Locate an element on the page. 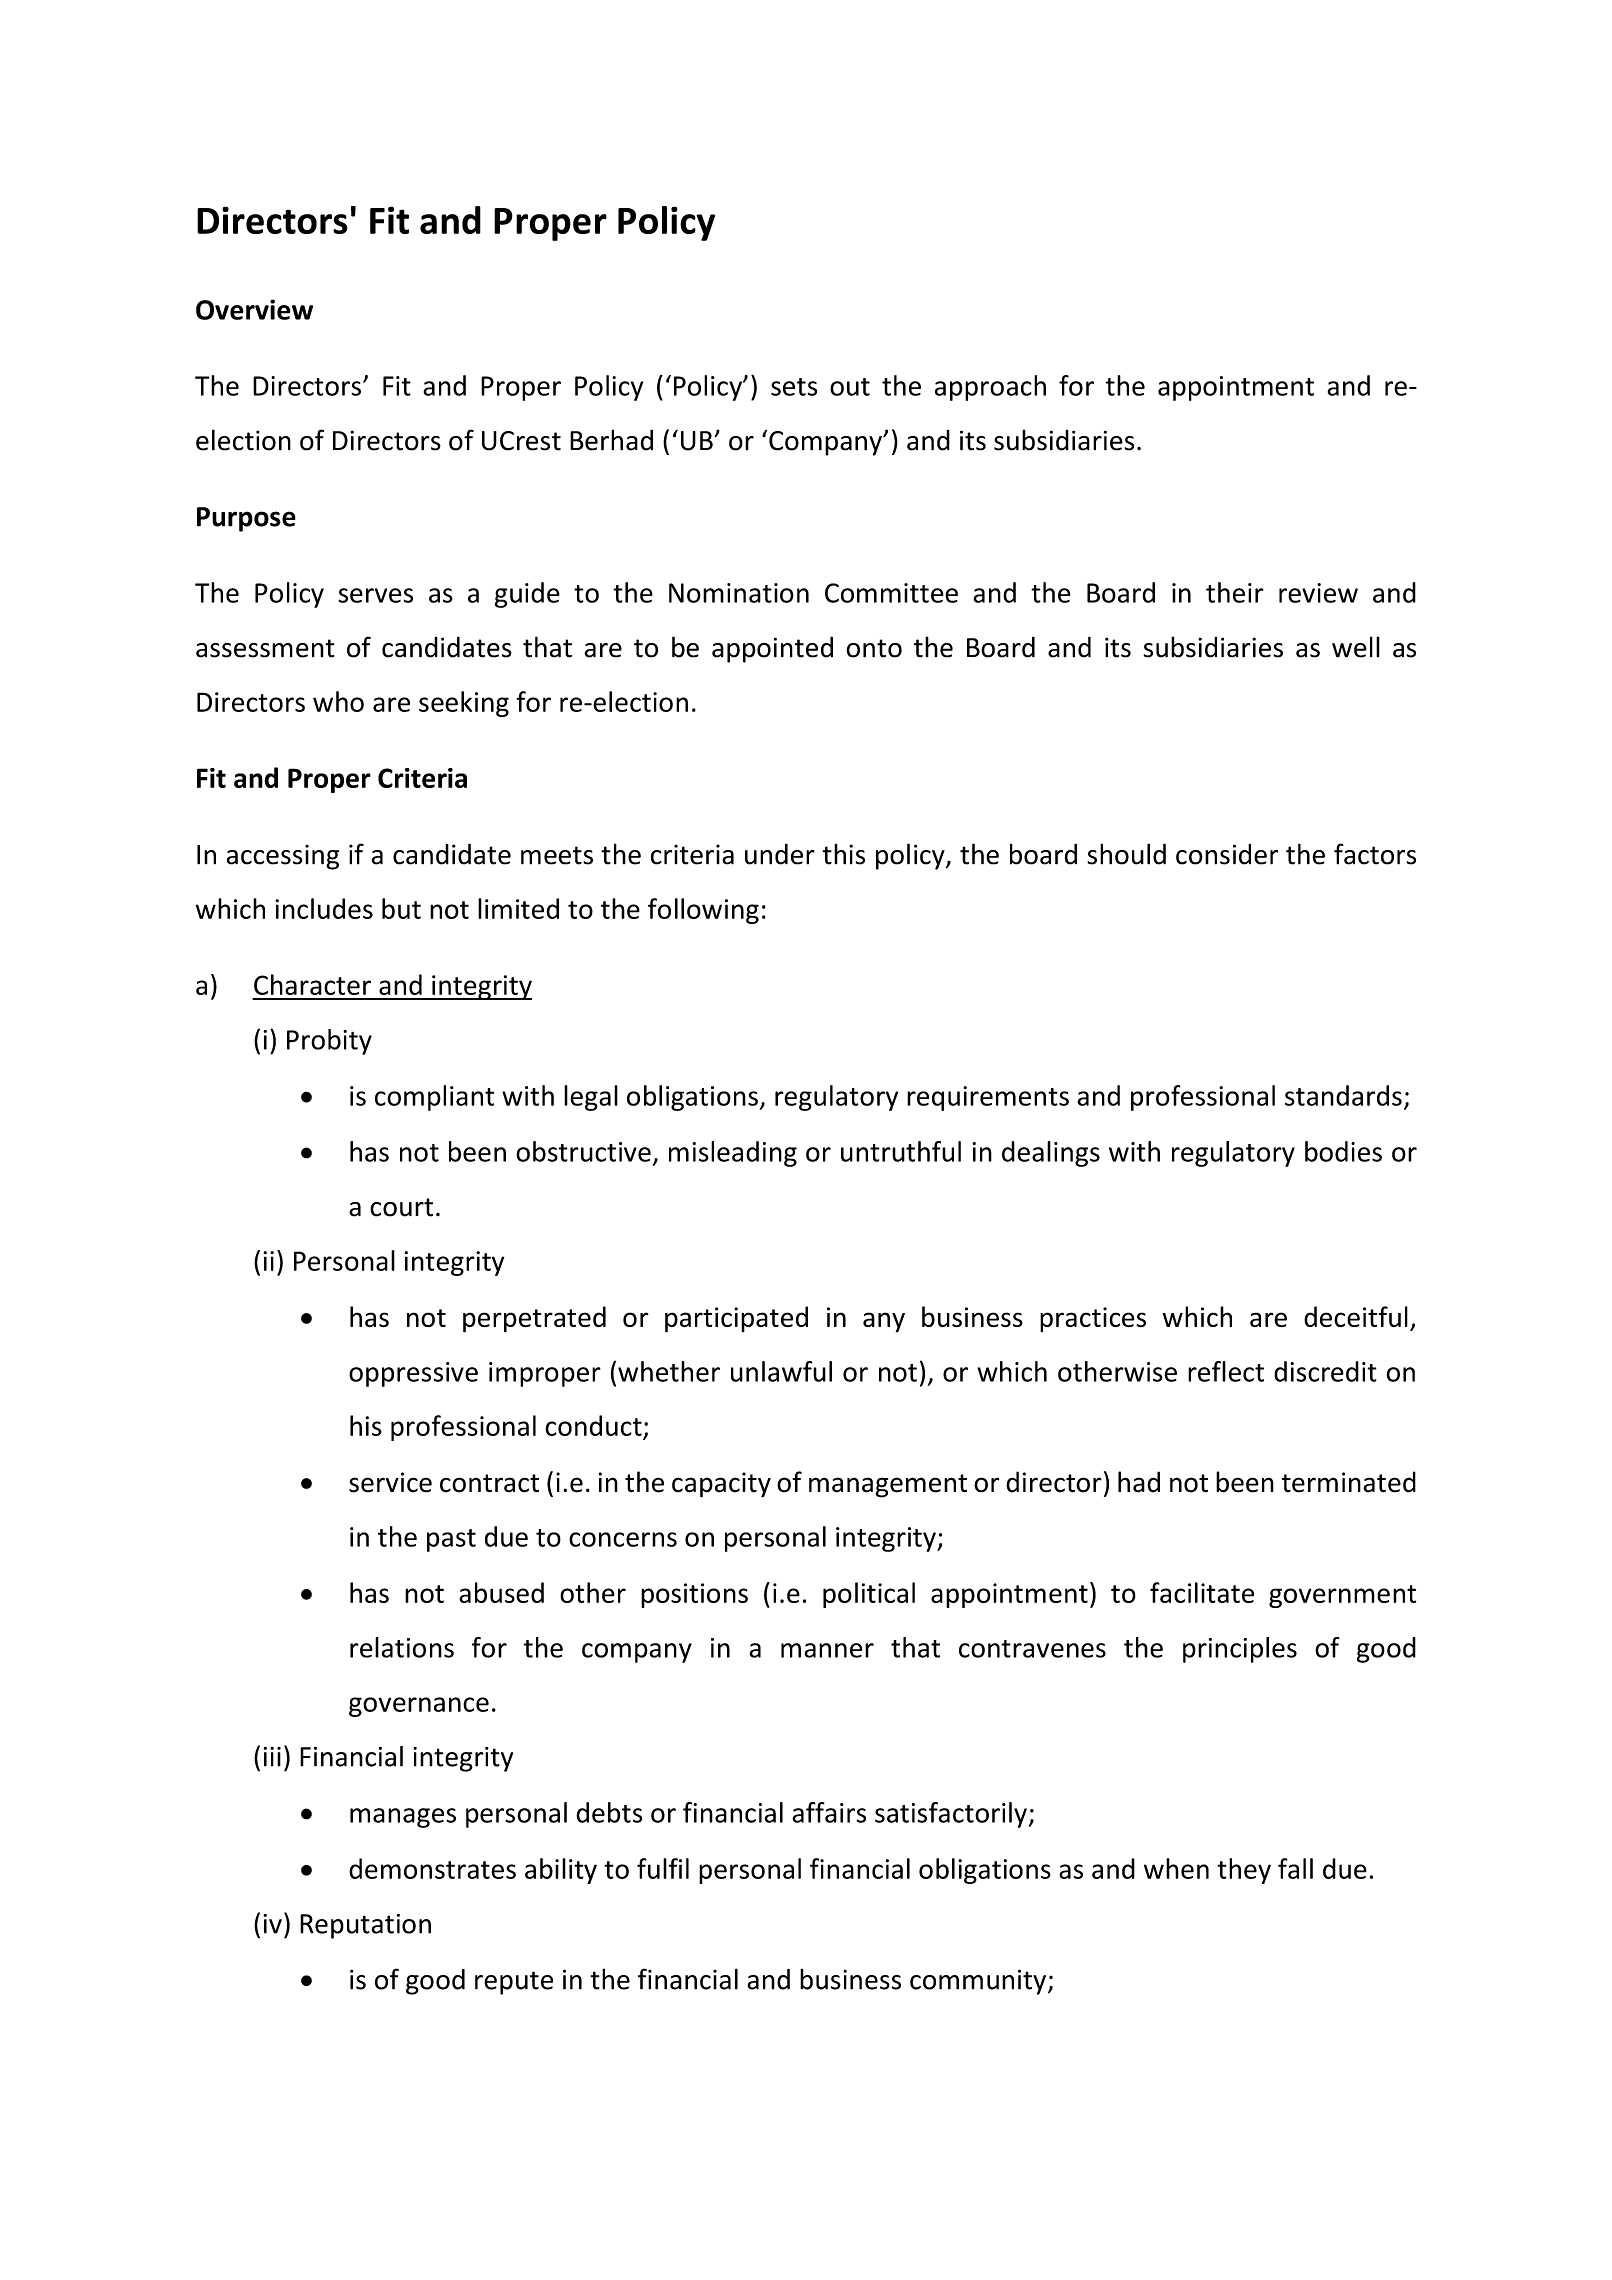  unlawful is located at coordinates (781, 1371).
